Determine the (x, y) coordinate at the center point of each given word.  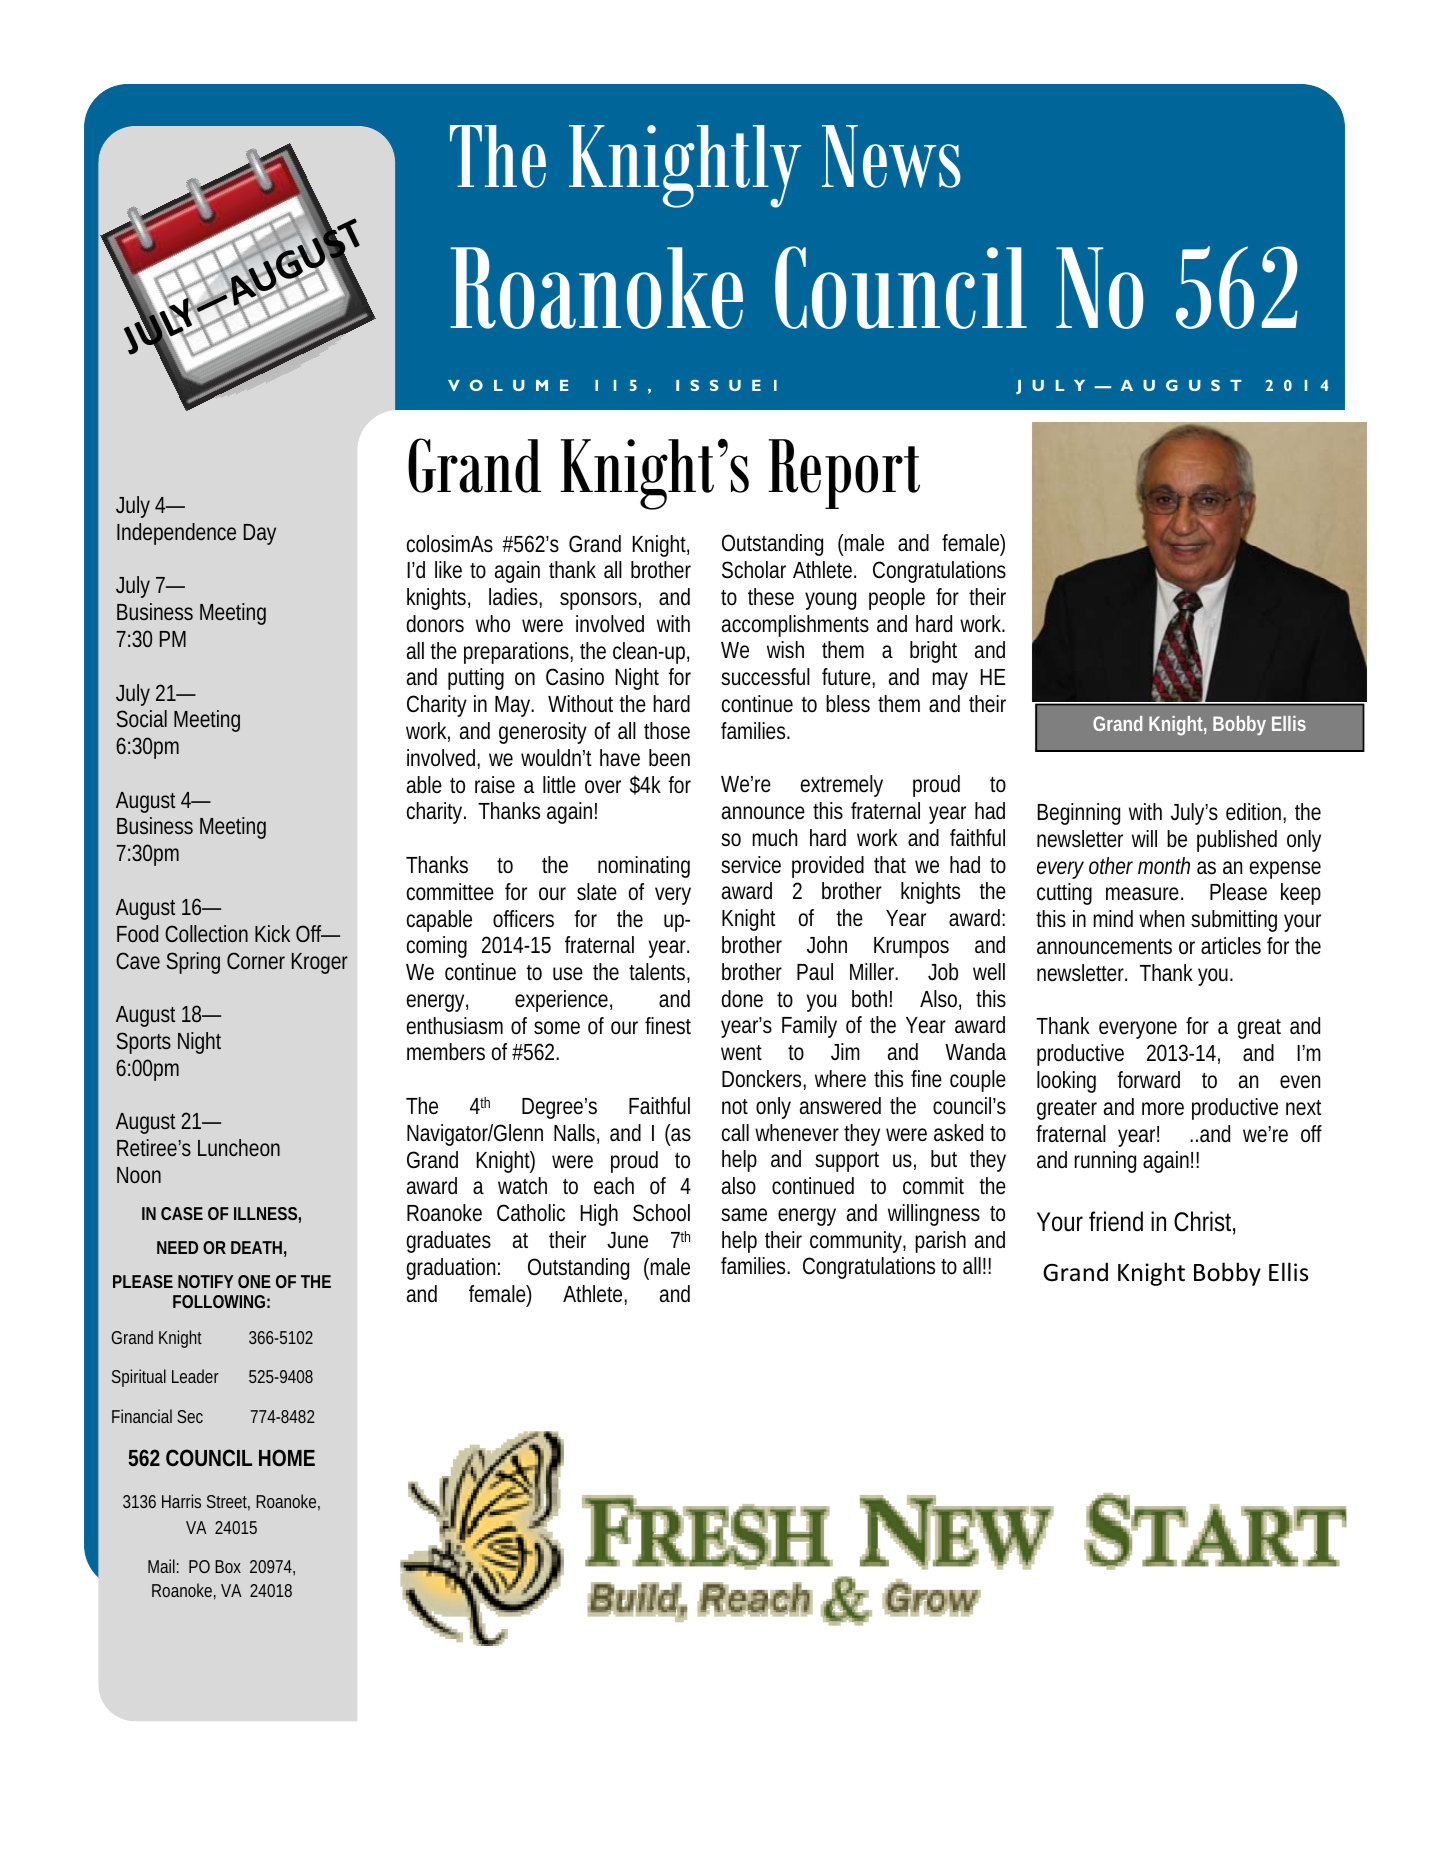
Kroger (320, 963)
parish (940, 1242)
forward (1148, 1079)
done (742, 999)
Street (228, 1503)
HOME (287, 1457)
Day (260, 534)
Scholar (754, 570)
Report (844, 474)
